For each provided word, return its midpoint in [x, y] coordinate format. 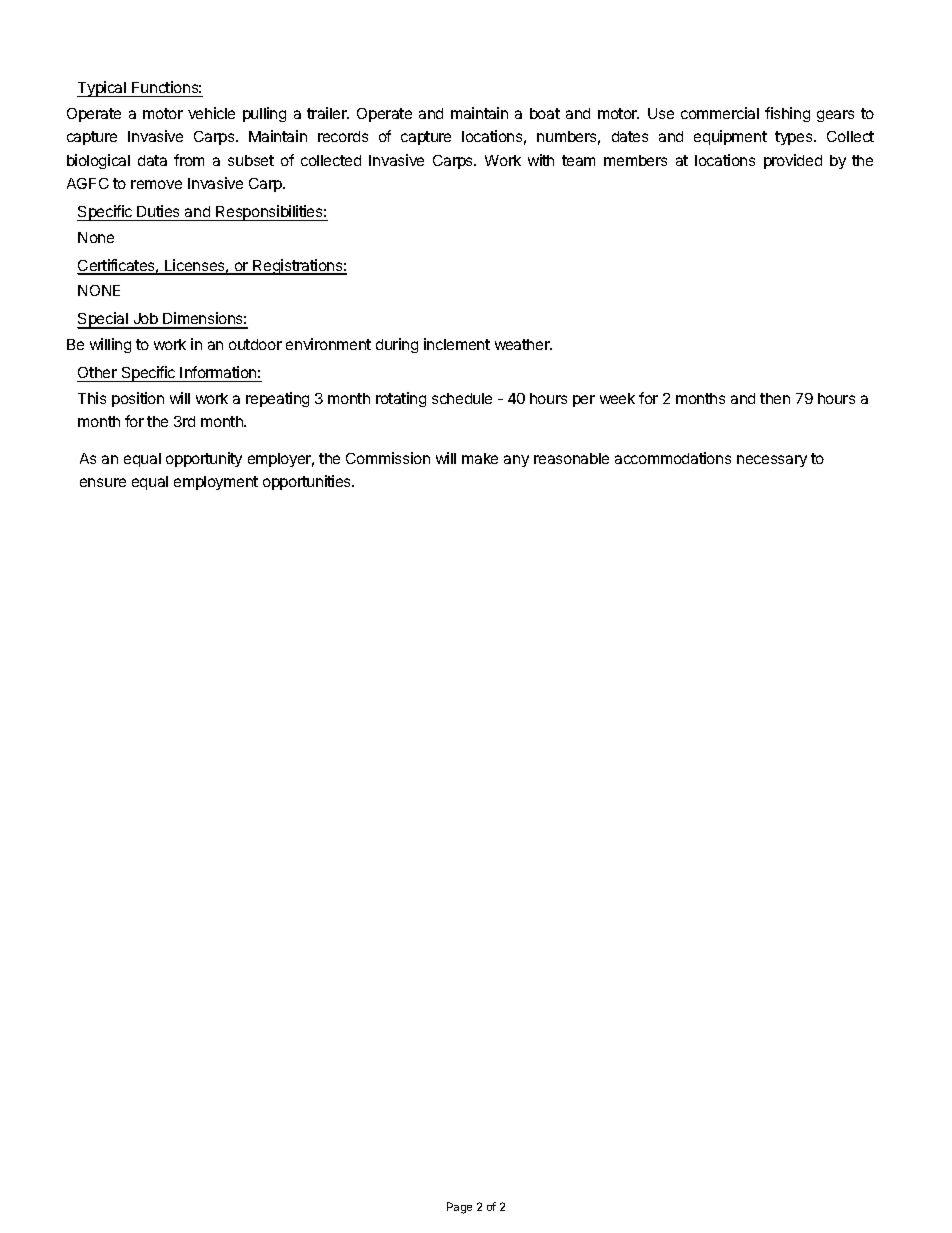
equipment [730, 137]
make [480, 458]
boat [545, 113]
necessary [772, 461]
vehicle [211, 113]
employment [216, 483]
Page [459, 1208]
